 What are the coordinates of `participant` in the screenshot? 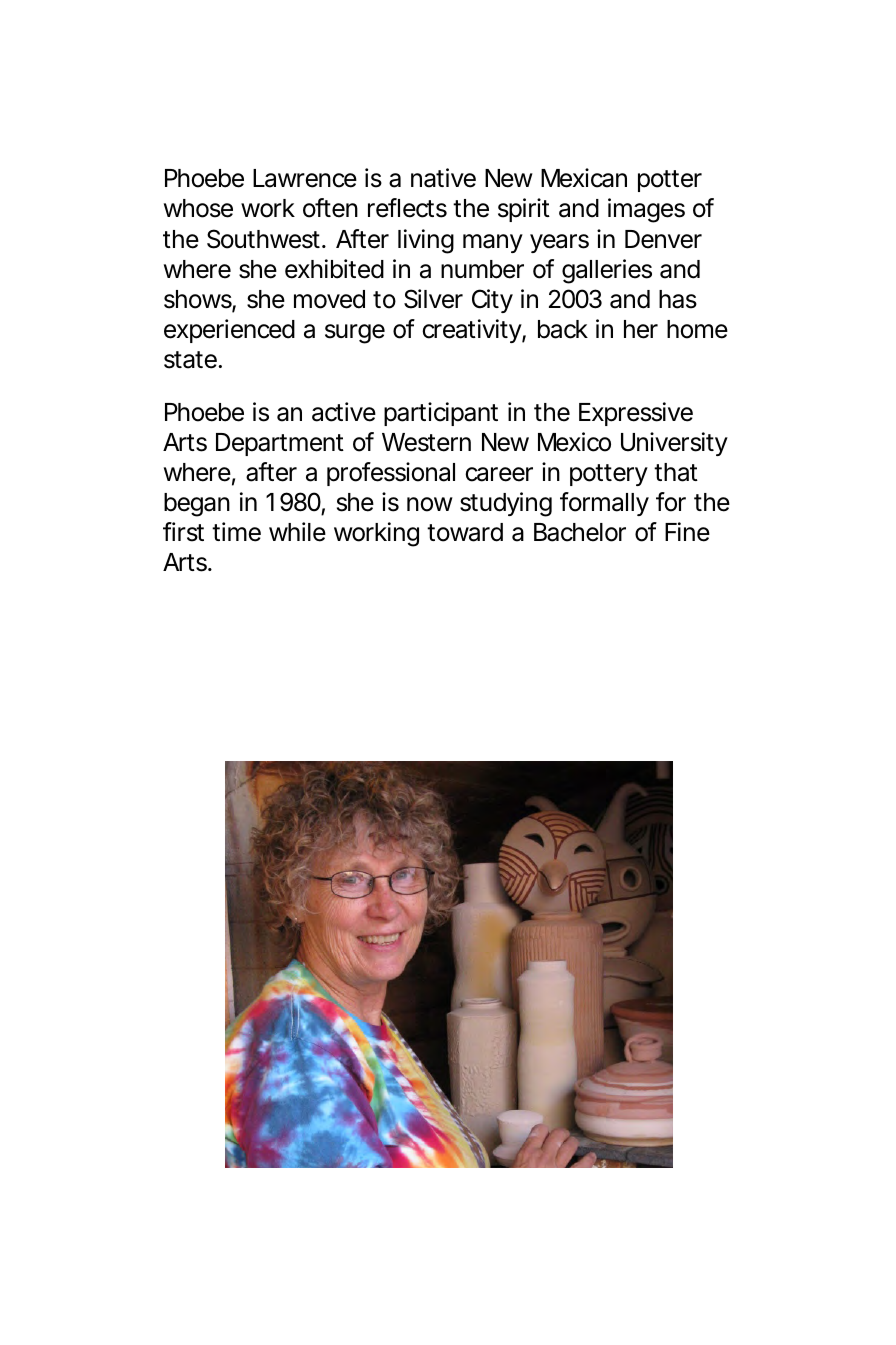 It's located at (441, 414).
